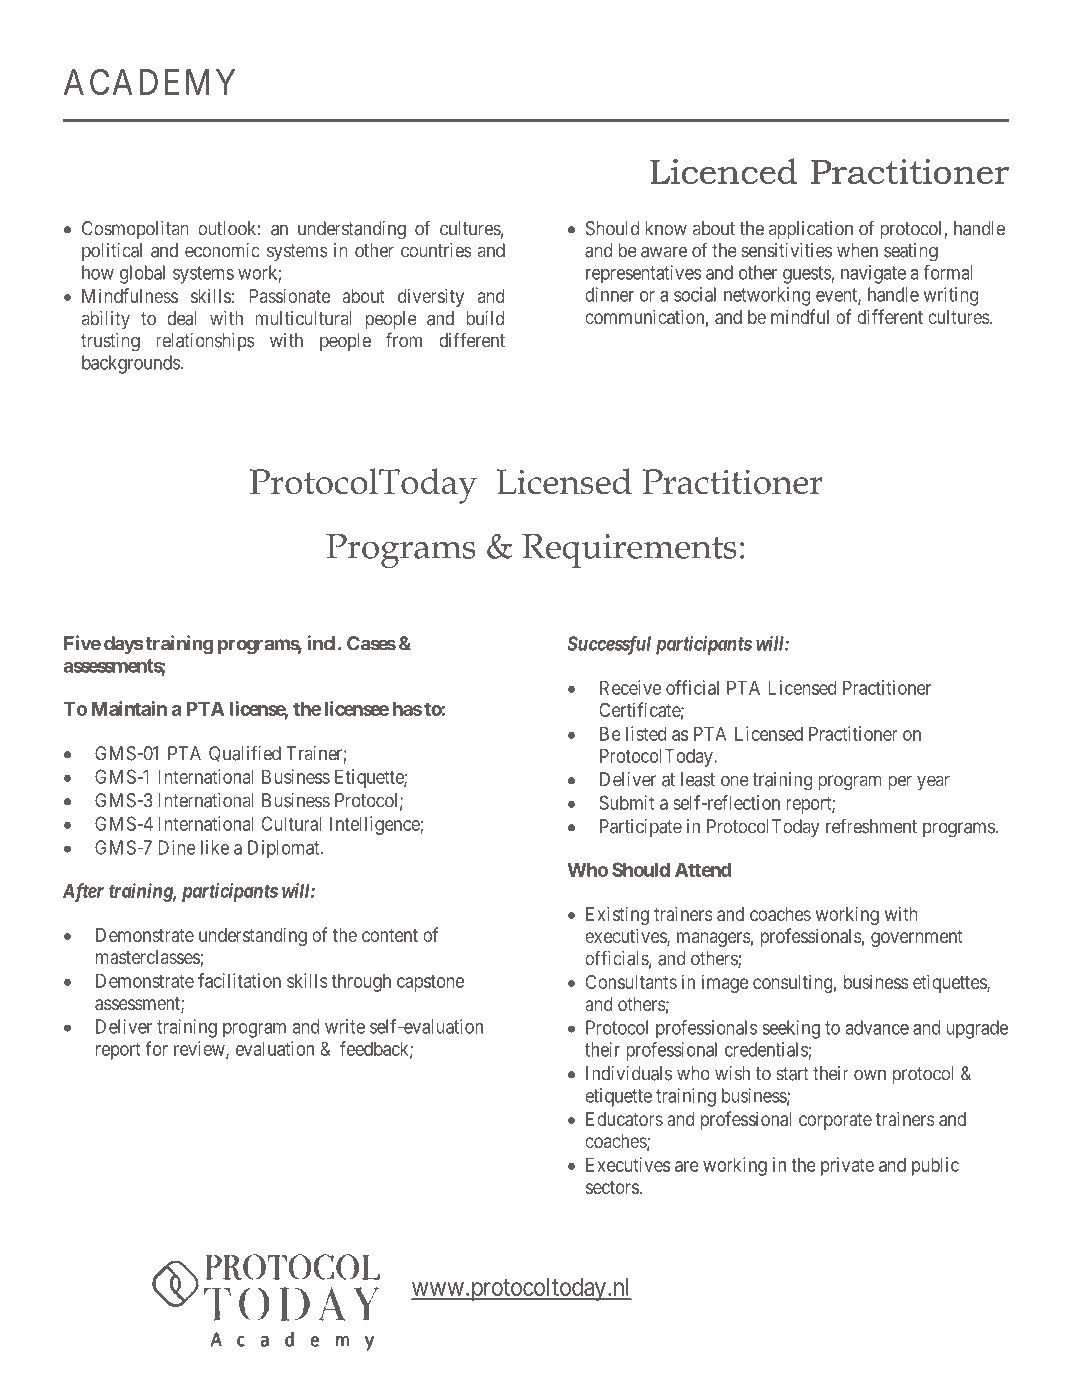 This image has width=1072, height=1387. I want to click on private, so click(847, 1166).
